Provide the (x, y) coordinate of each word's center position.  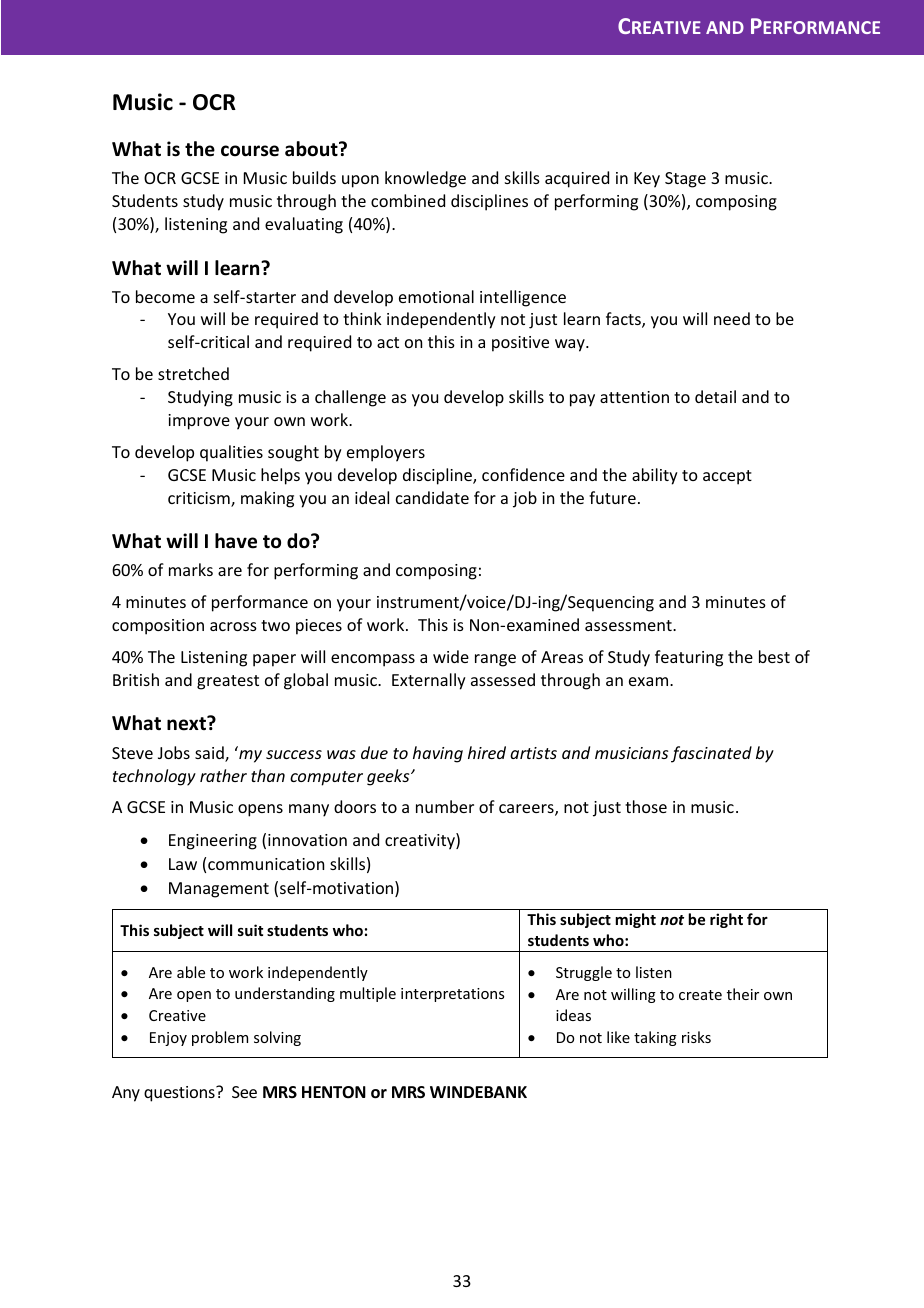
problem (220, 1038)
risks (696, 1037)
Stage (685, 180)
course (250, 151)
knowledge (425, 179)
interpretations (452, 995)
